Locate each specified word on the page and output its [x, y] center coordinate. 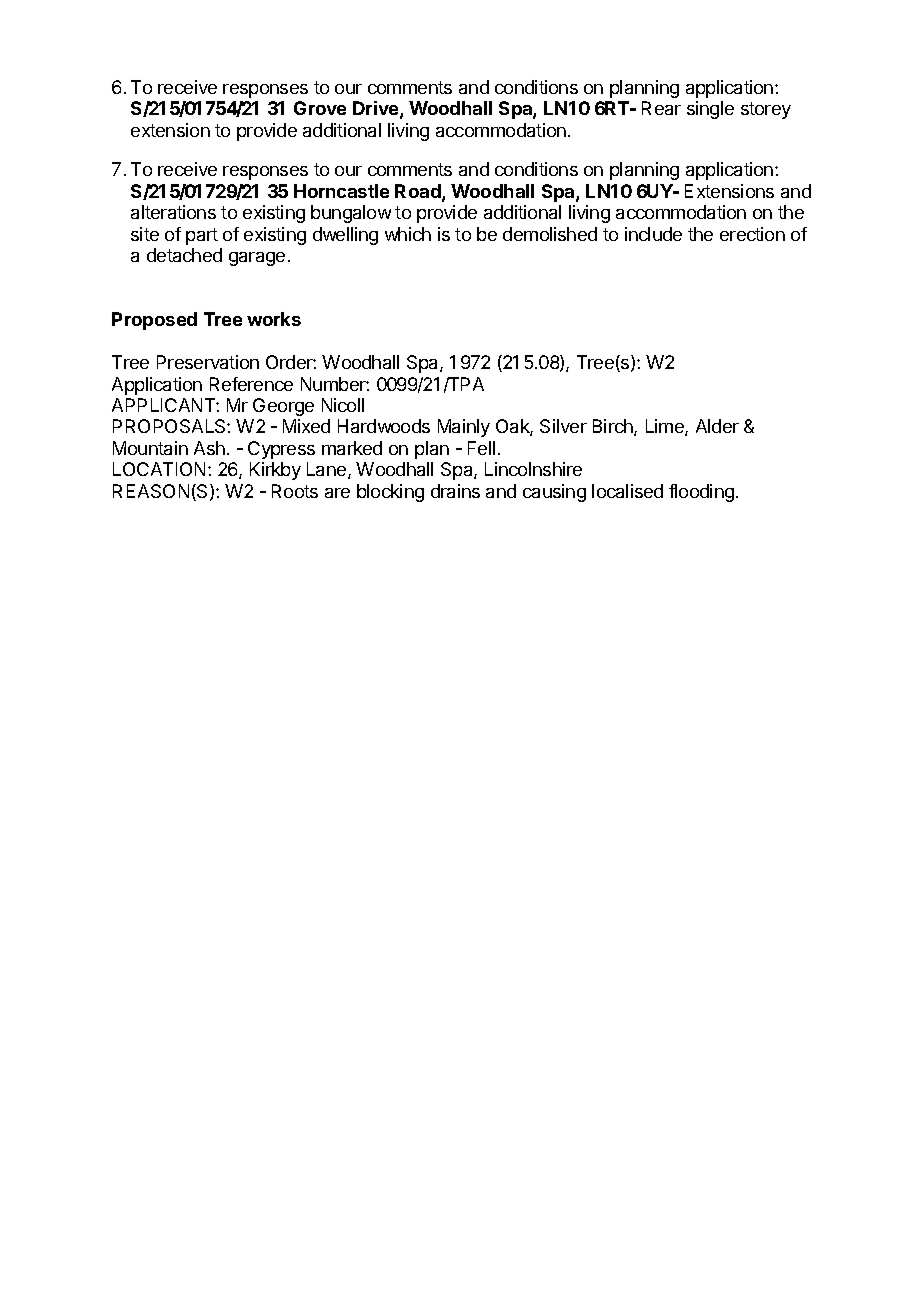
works [274, 319]
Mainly [464, 428]
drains [455, 491]
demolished [550, 234]
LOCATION [159, 469]
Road [419, 192]
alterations [173, 212]
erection [752, 234]
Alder [717, 426]
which [408, 234]
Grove [320, 108]
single [710, 110]
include [653, 234]
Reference [251, 384]
